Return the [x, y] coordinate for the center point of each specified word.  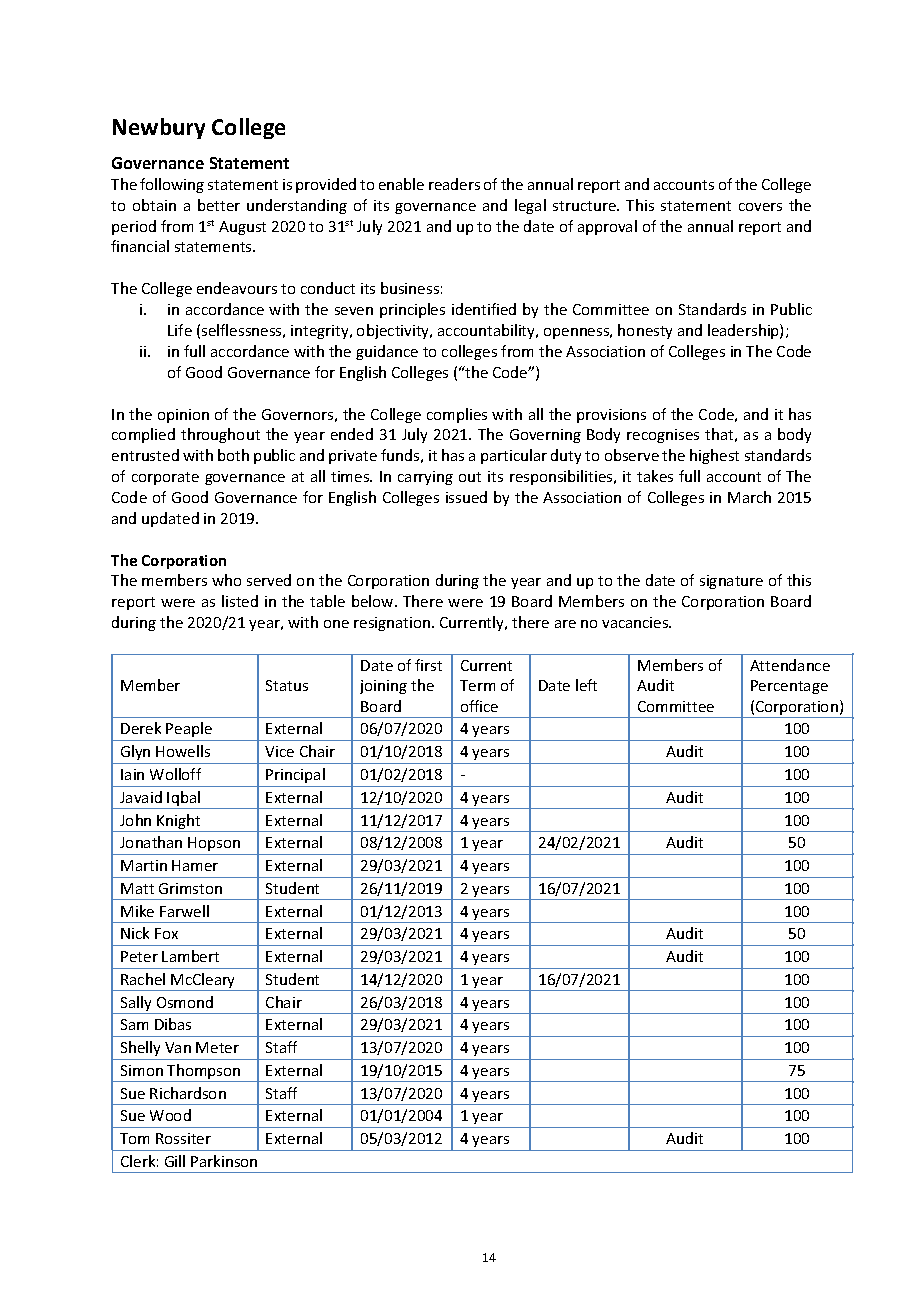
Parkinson [224, 1161]
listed [240, 601]
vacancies [636, 622]
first [428, 665]
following [172, 185]
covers [760, 207]
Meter [217, 1047]
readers [454, 184]
